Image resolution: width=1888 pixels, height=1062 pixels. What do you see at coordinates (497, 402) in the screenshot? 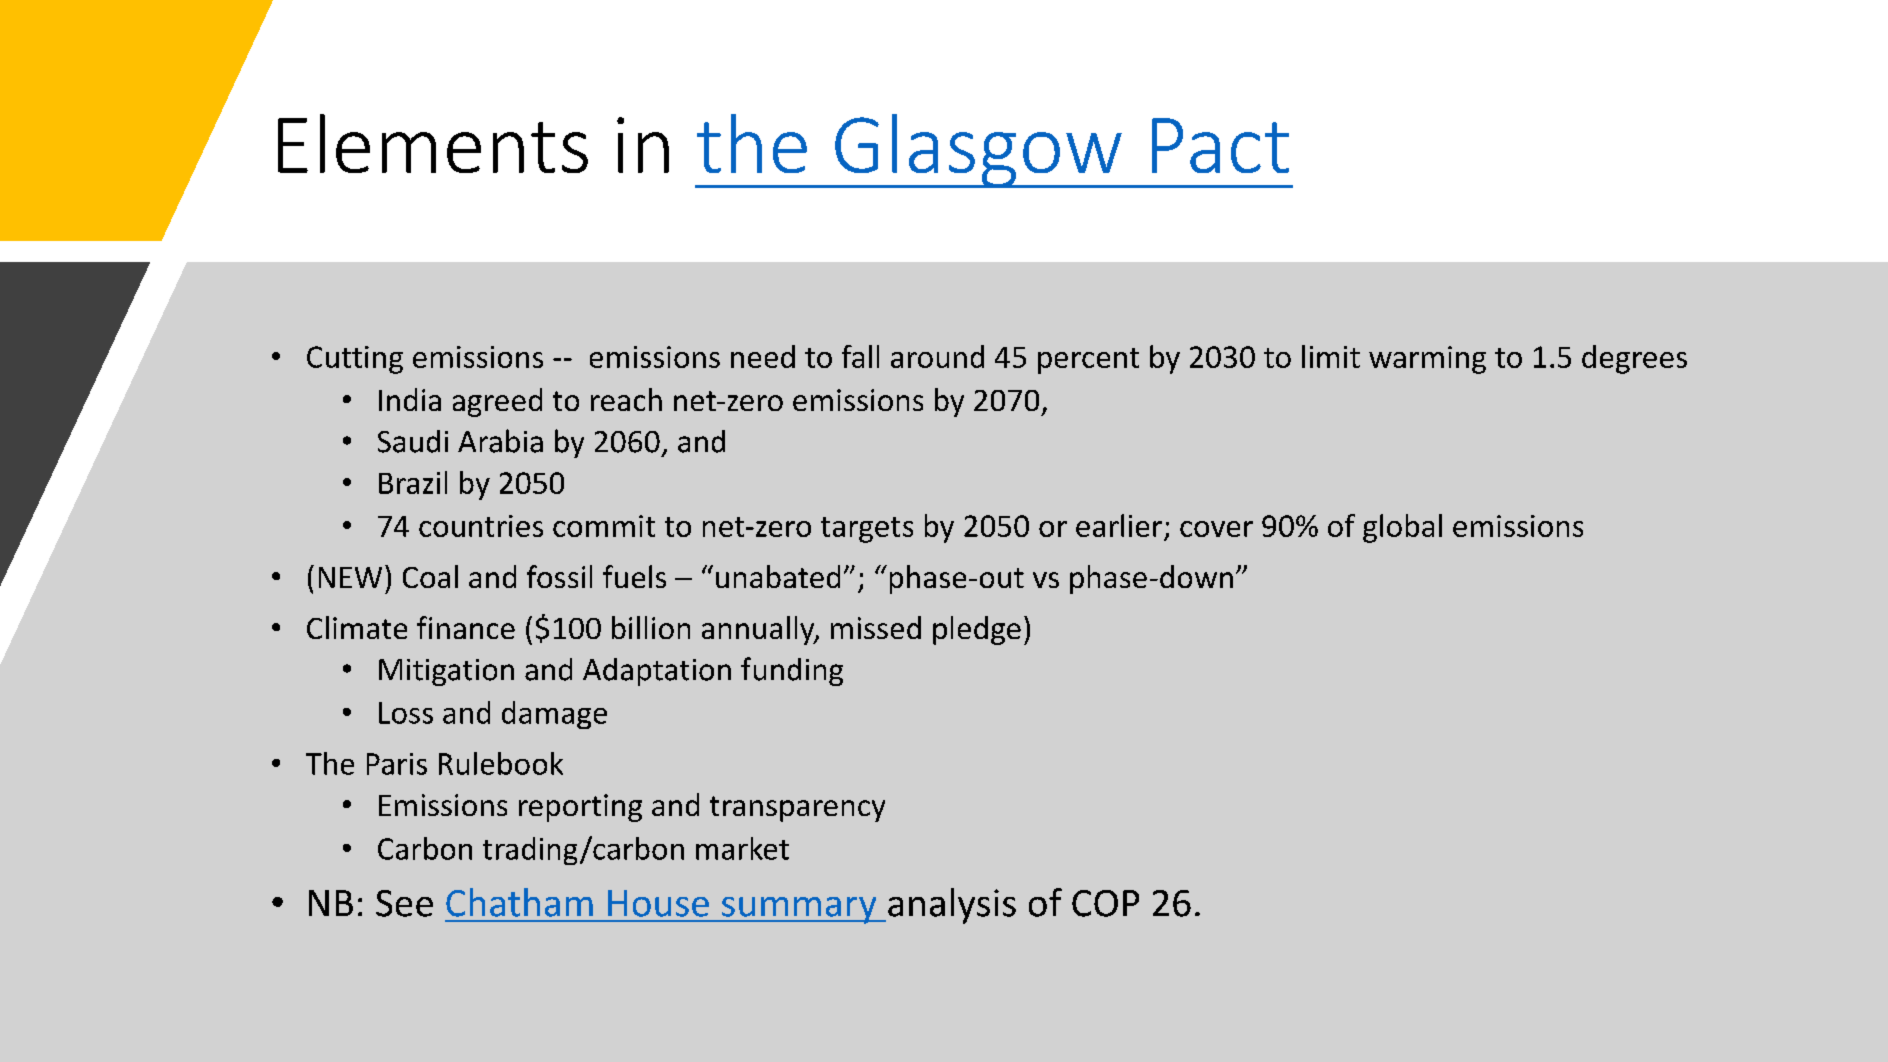
I see `agreed` at bounding box center [497, 402].
